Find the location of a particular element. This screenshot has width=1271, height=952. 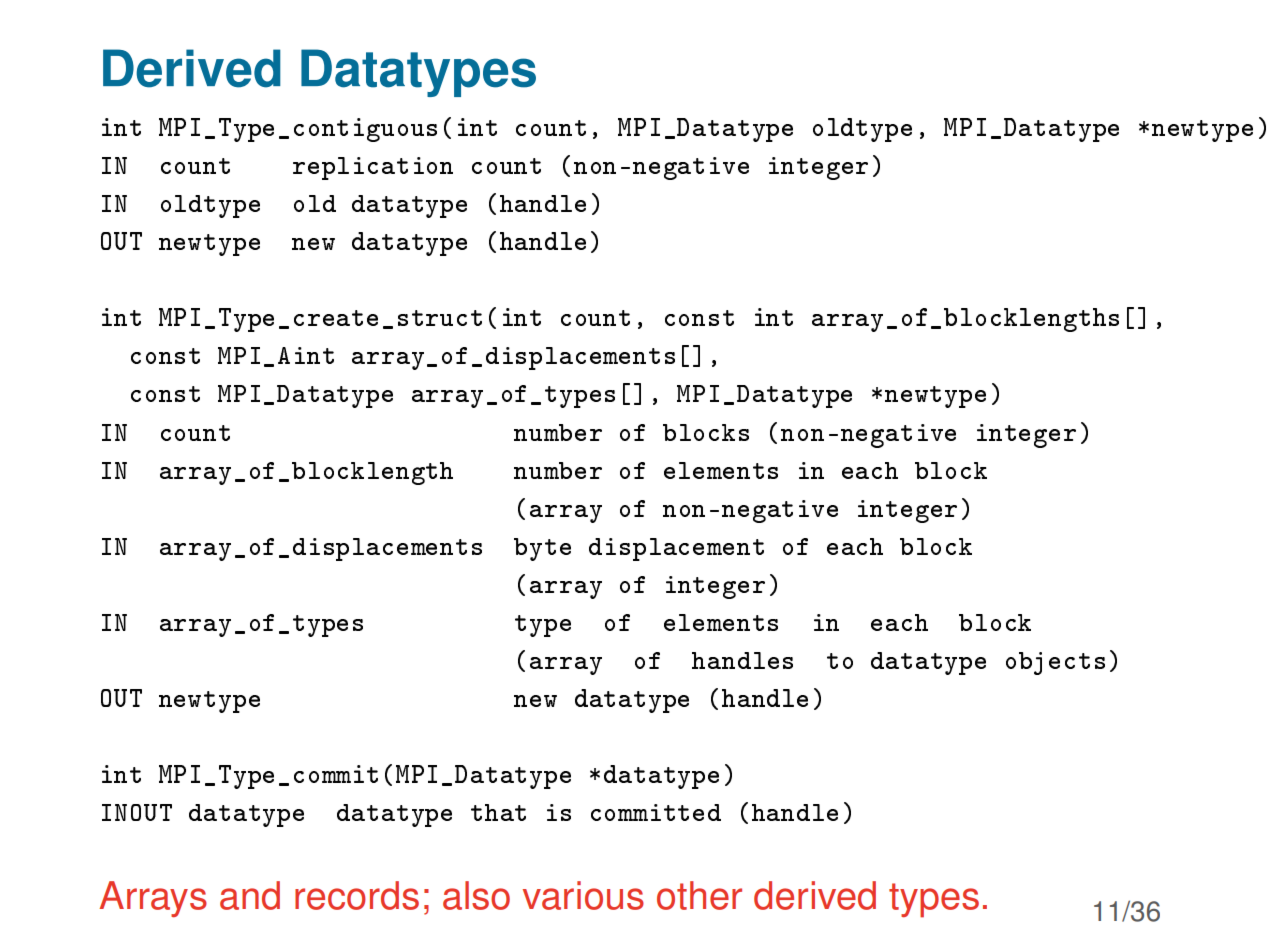

other is located at coordinates (699, 895).
